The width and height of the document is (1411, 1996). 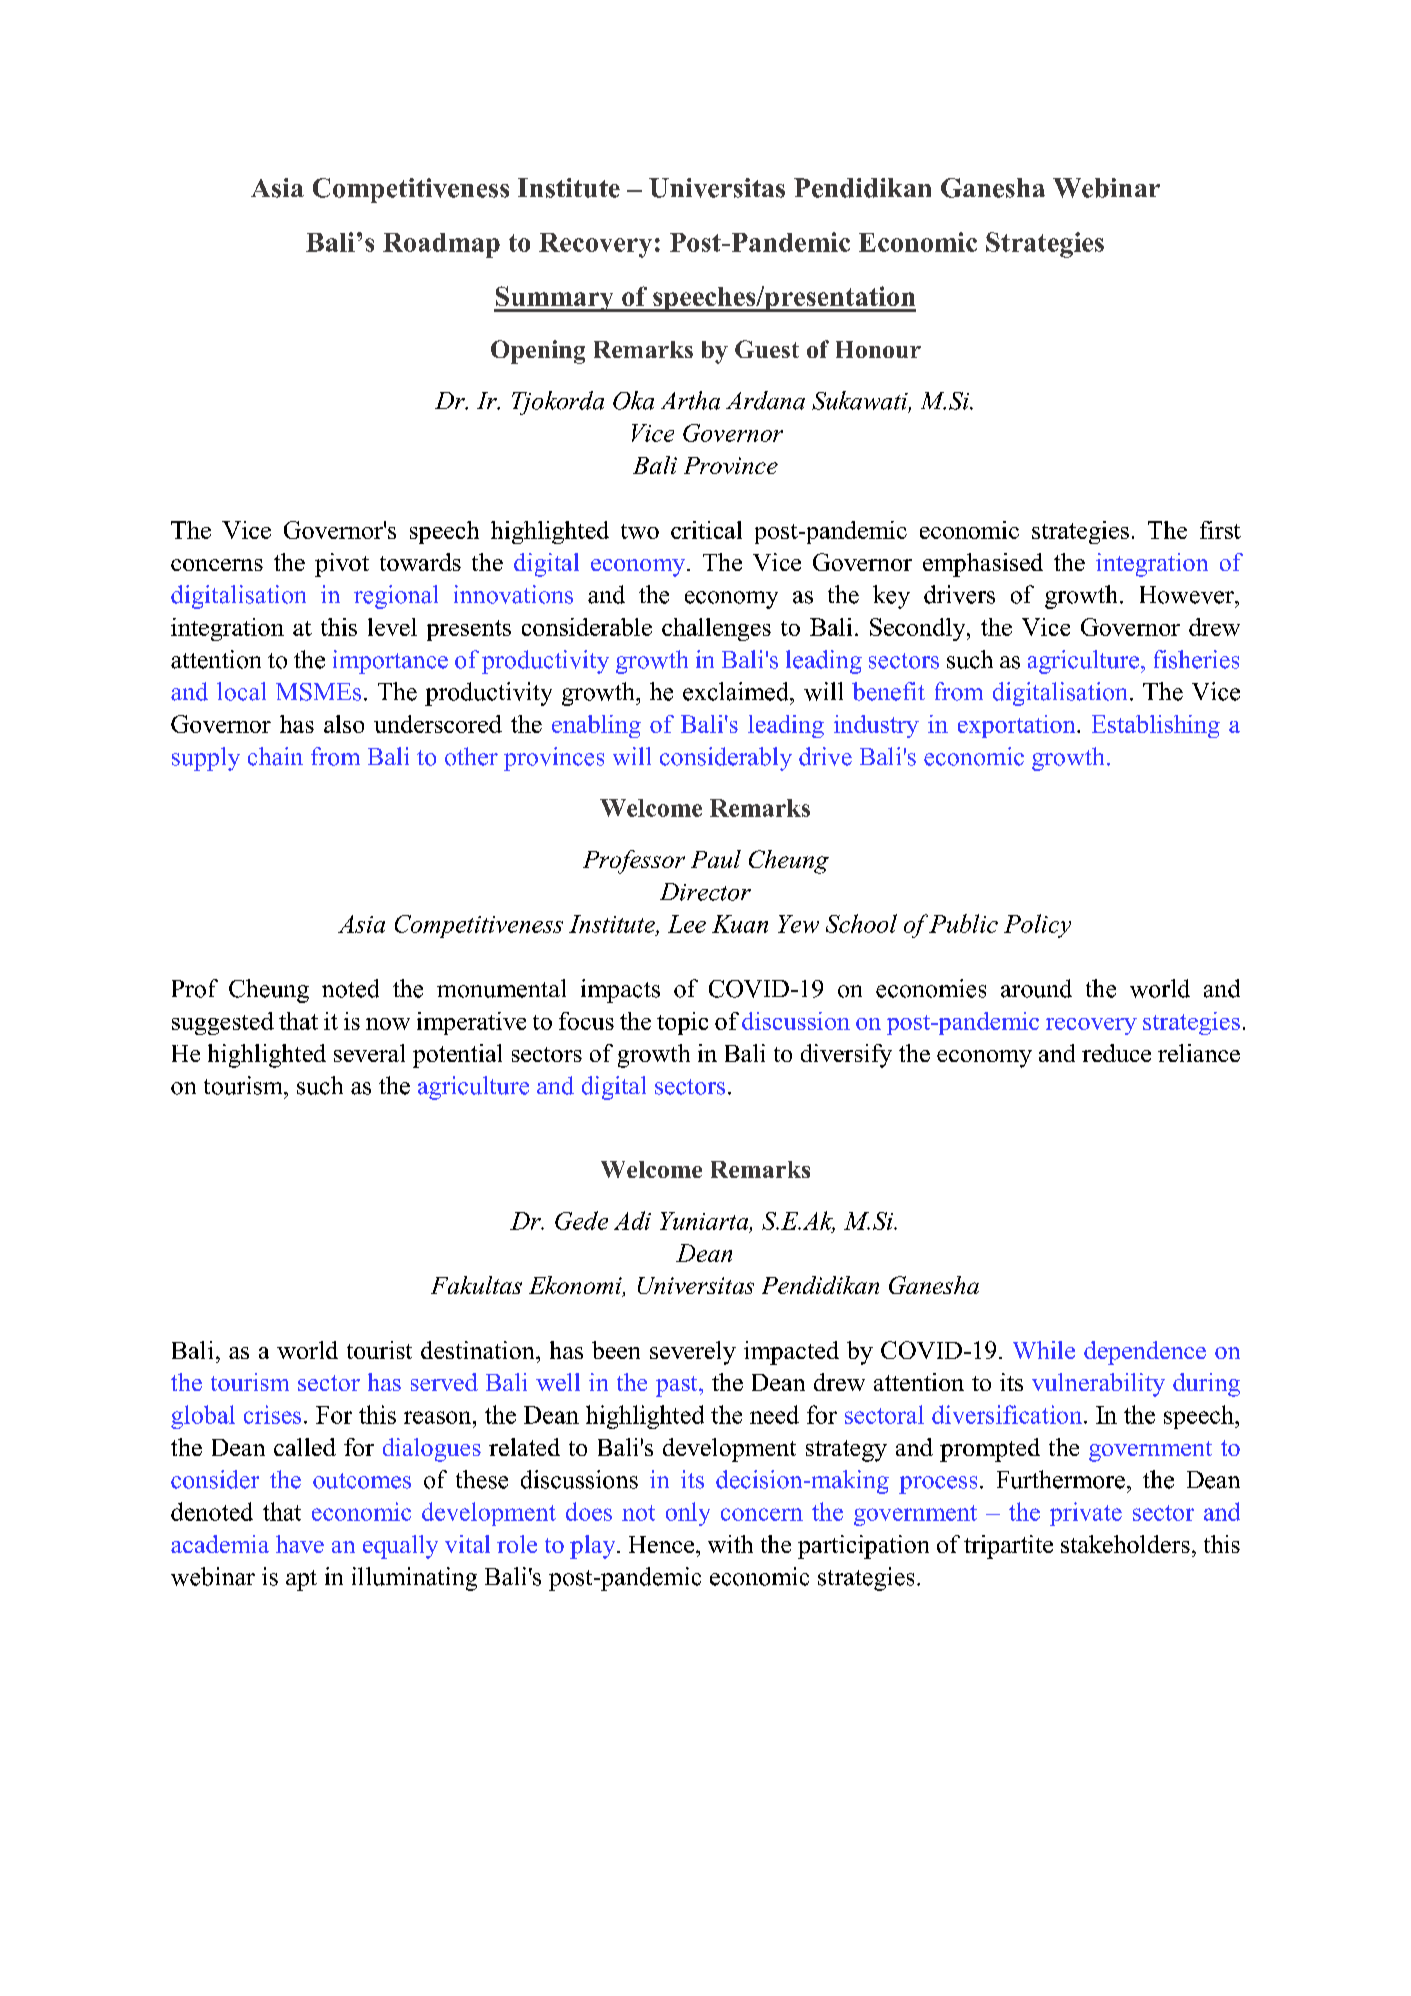 What do you see at coordinates (344, 724) in the document?
I see `also` at bounding box center [344, 724].
